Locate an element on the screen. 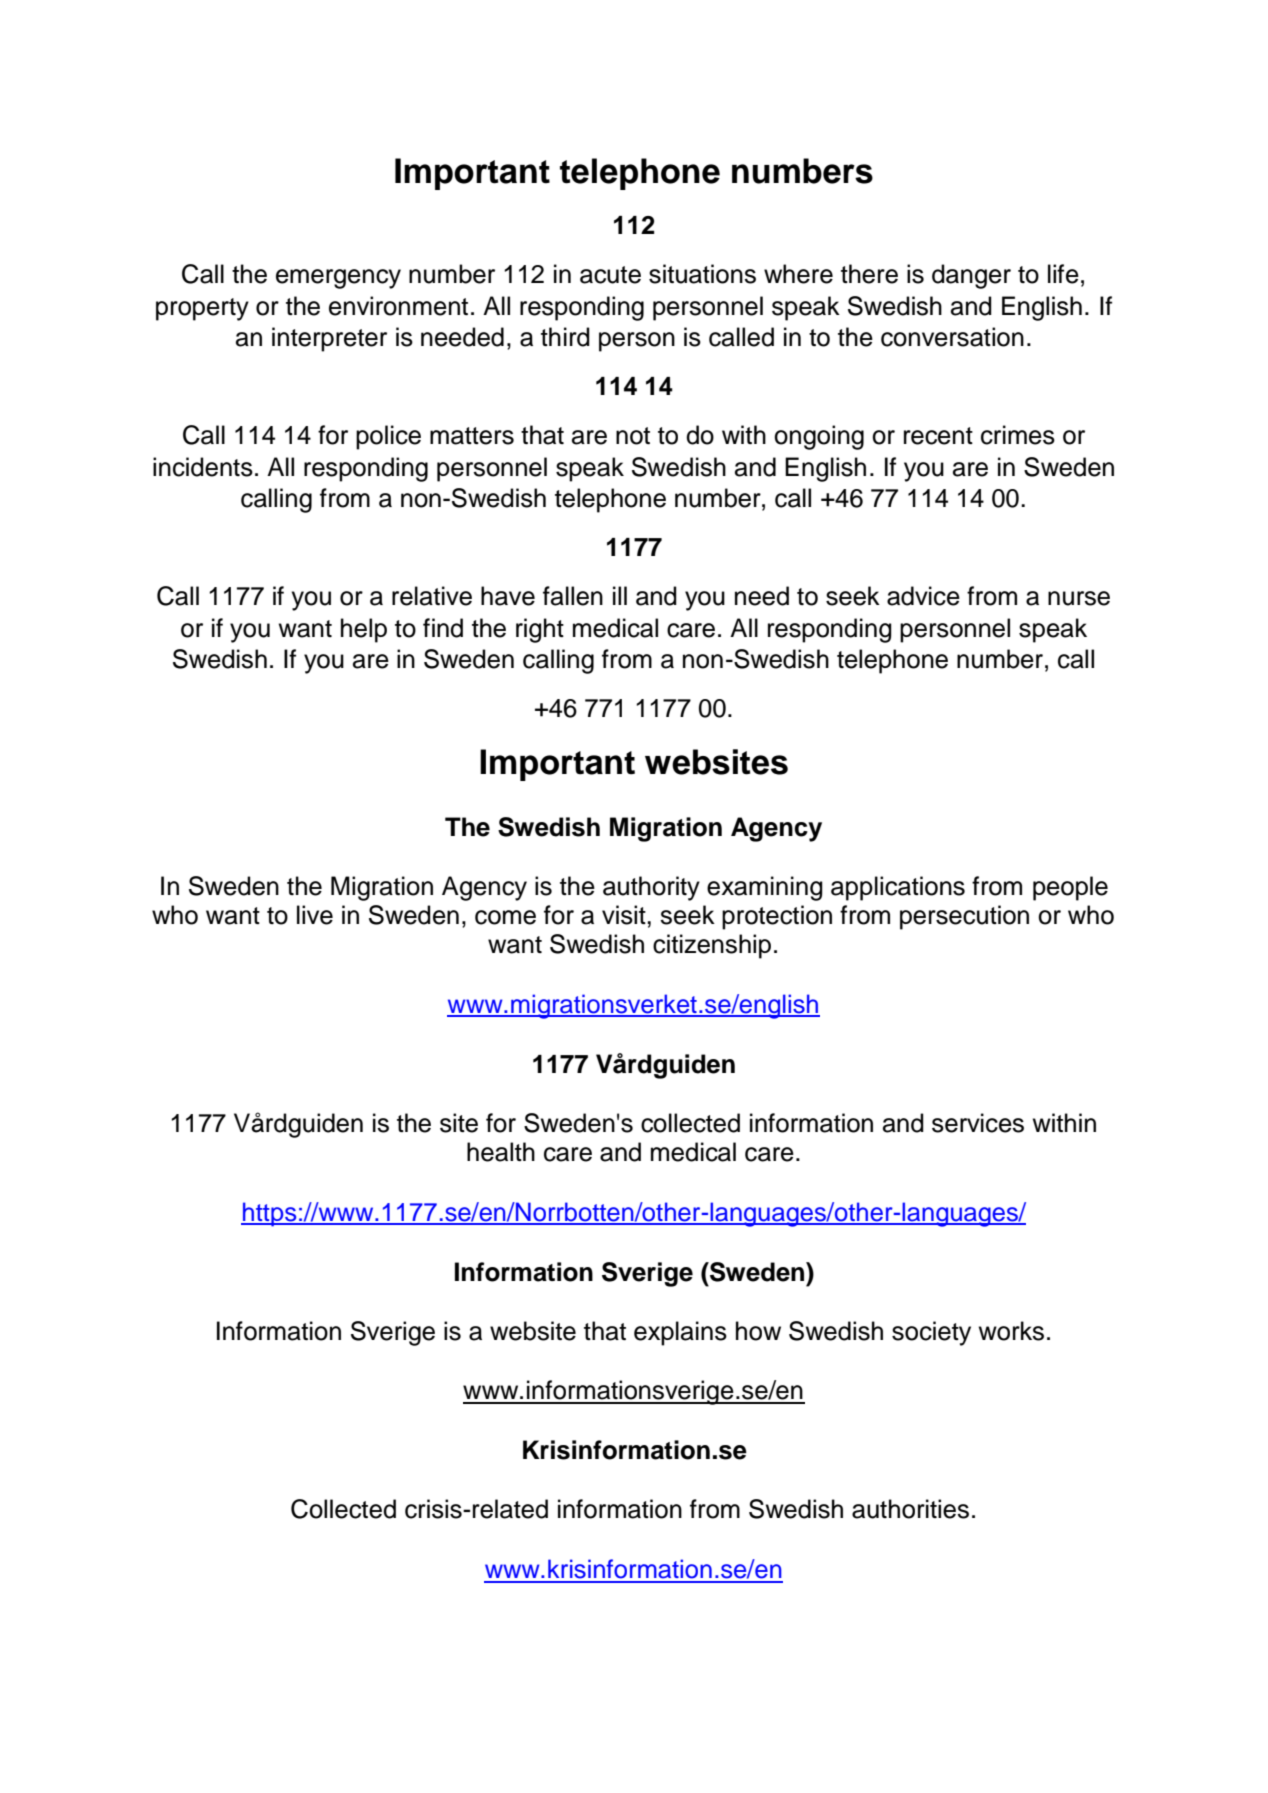 This screenshot has height=1793, width=1268. acute is located at coordinates (610, 275).
